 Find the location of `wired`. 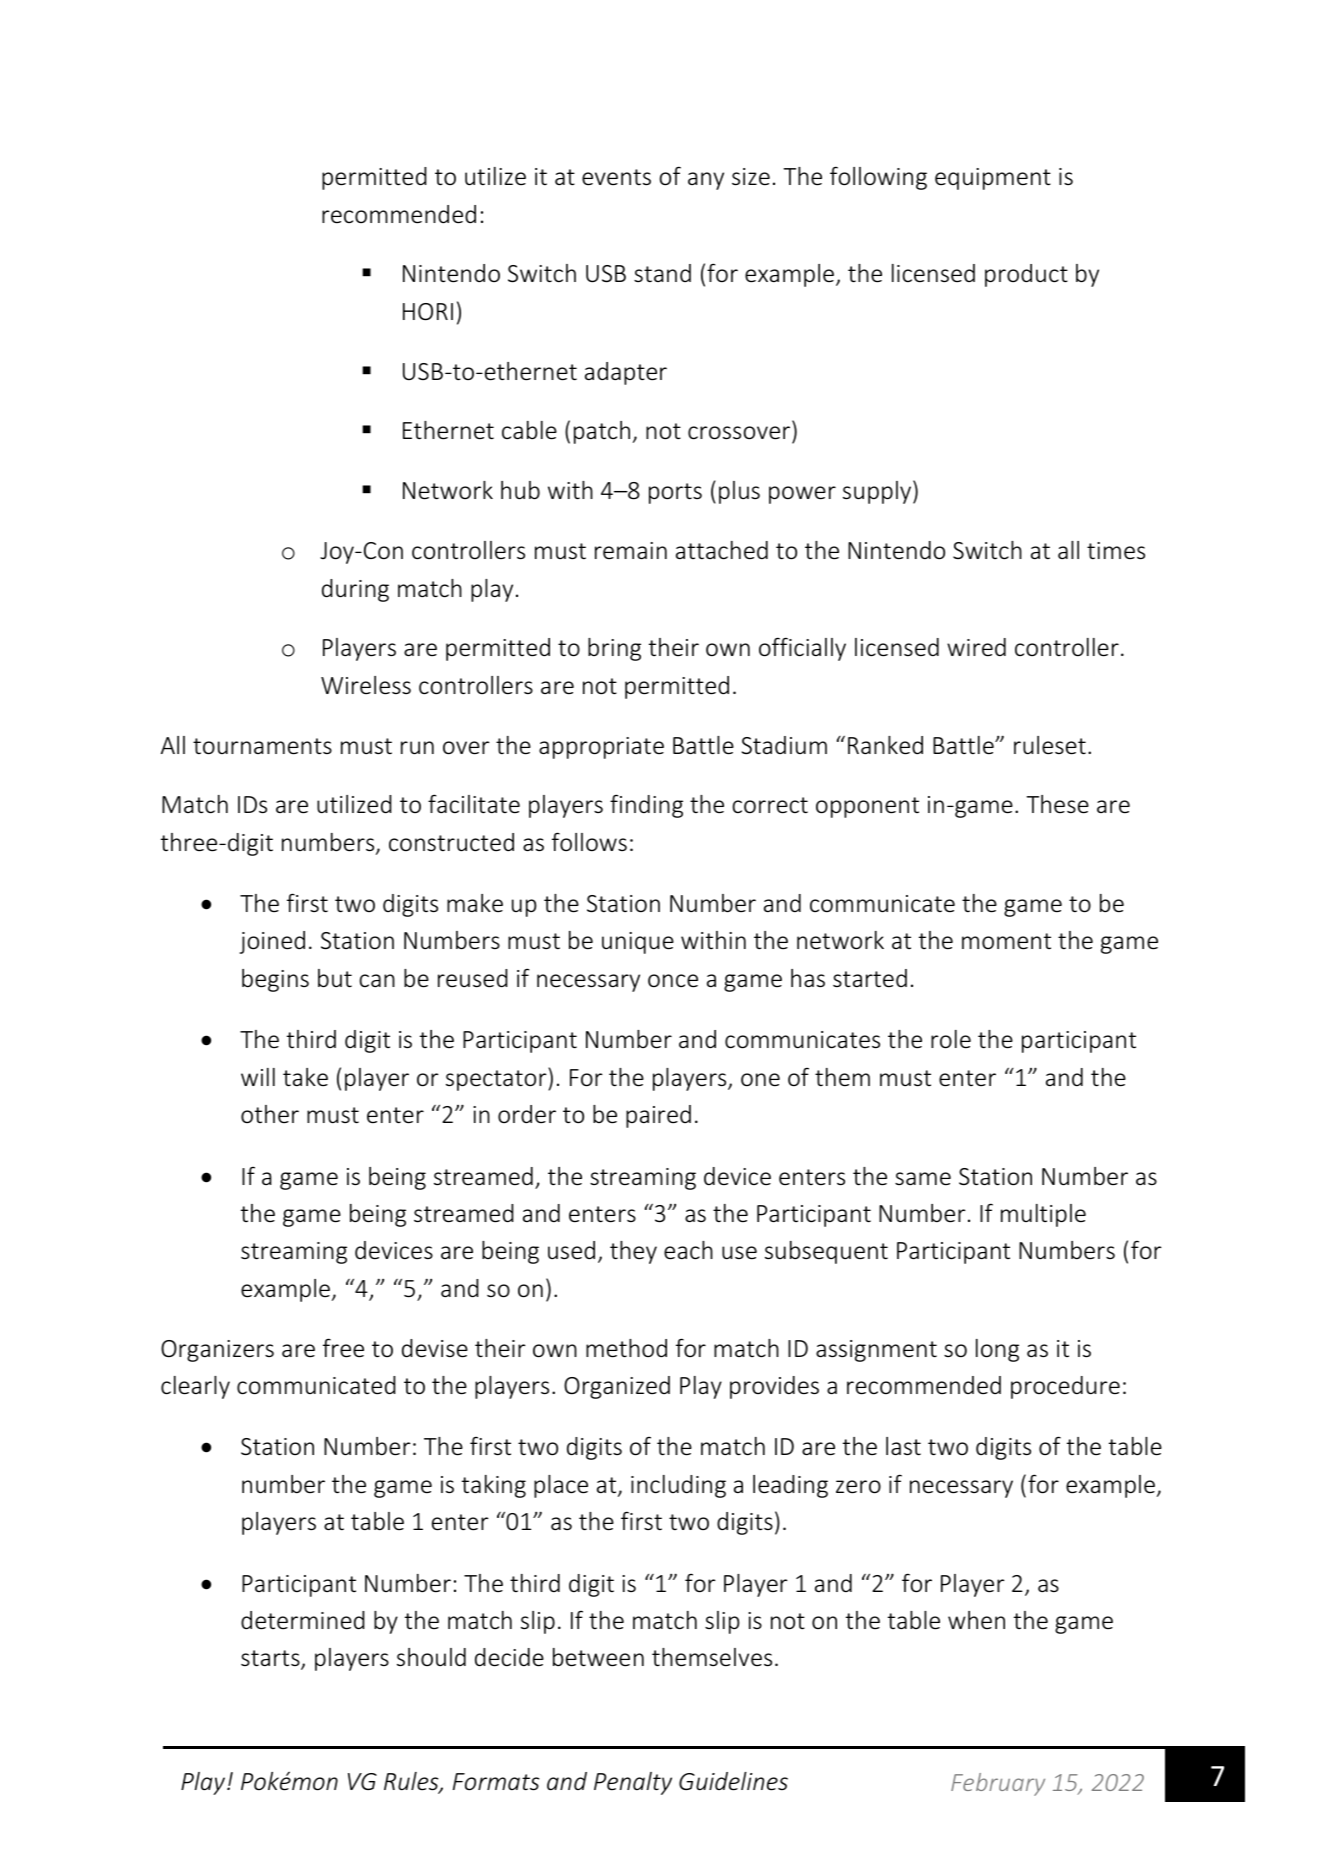

wired is located at coordinates (976, 647).
